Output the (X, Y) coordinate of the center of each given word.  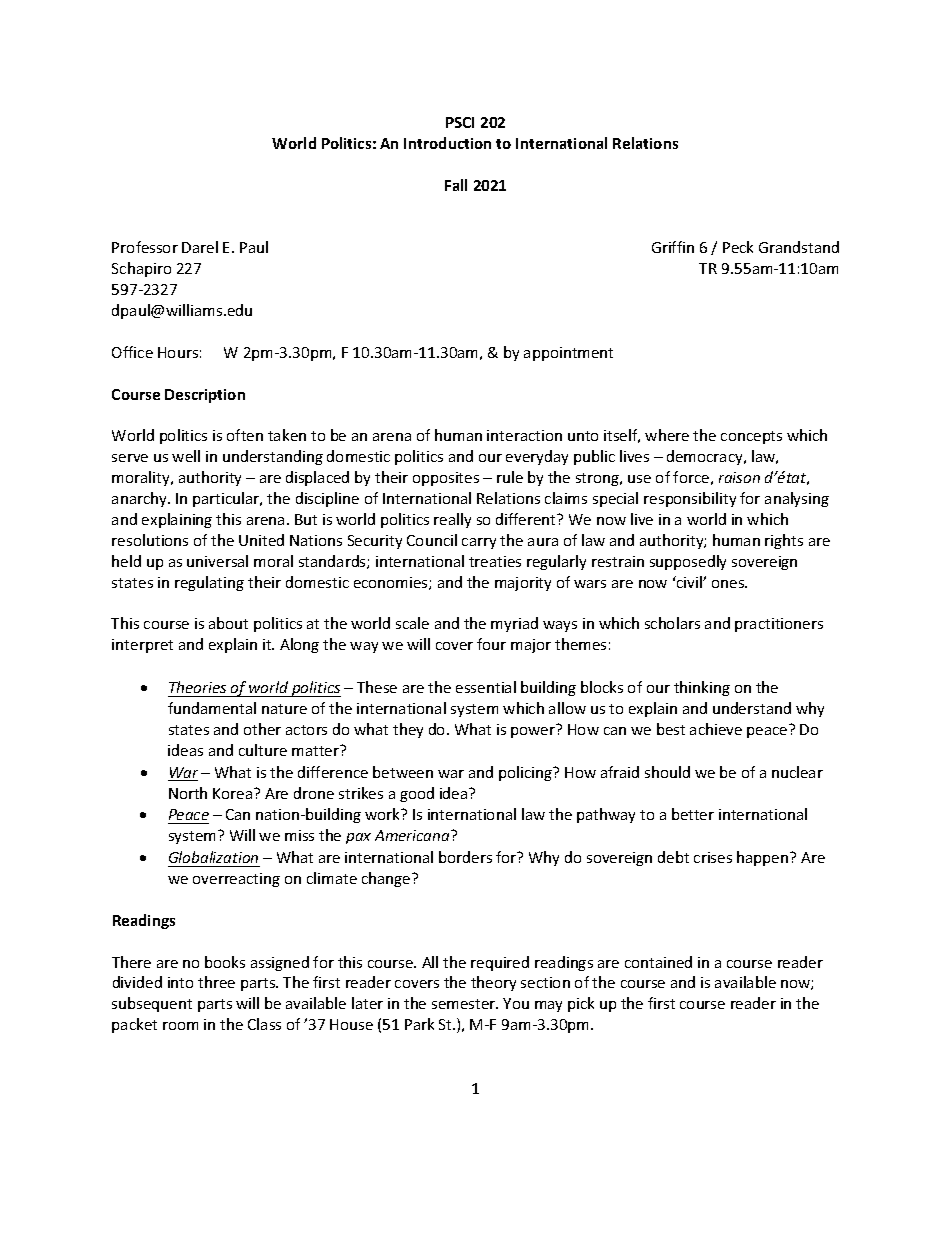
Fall (456, 185)
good (417, 794)
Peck (738, 247)
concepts (751, 437)
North (188, 793)
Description (205, 396)
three (216, 982)
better (693, 814)
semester (465, 1004)
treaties (495, 561)
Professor (145, 247)
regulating (209, 583)
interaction (524, 435)
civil (689, 582)
